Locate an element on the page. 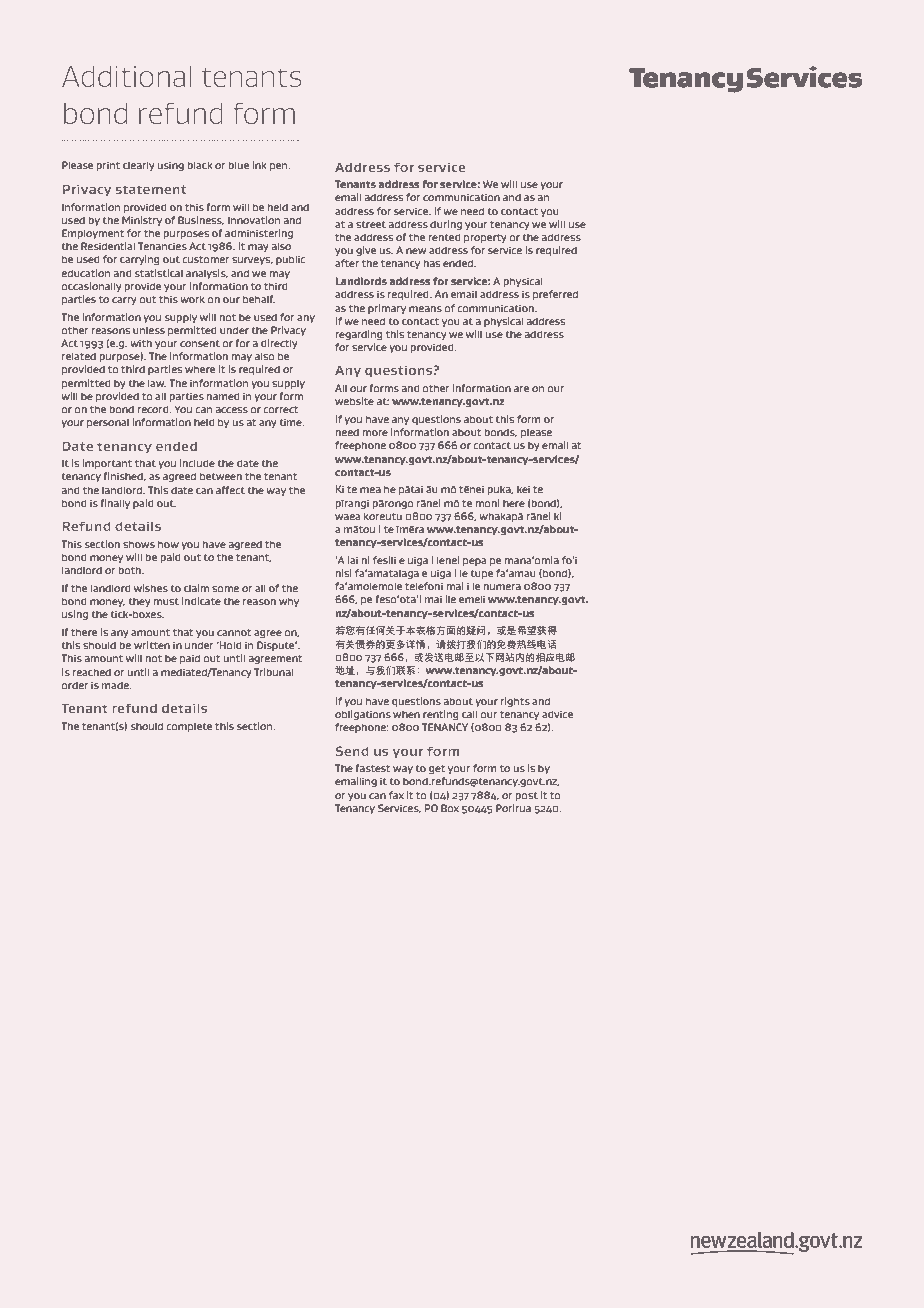 The width and height of the document is (924, 1308). pen is located at coordinates (280, 167).
